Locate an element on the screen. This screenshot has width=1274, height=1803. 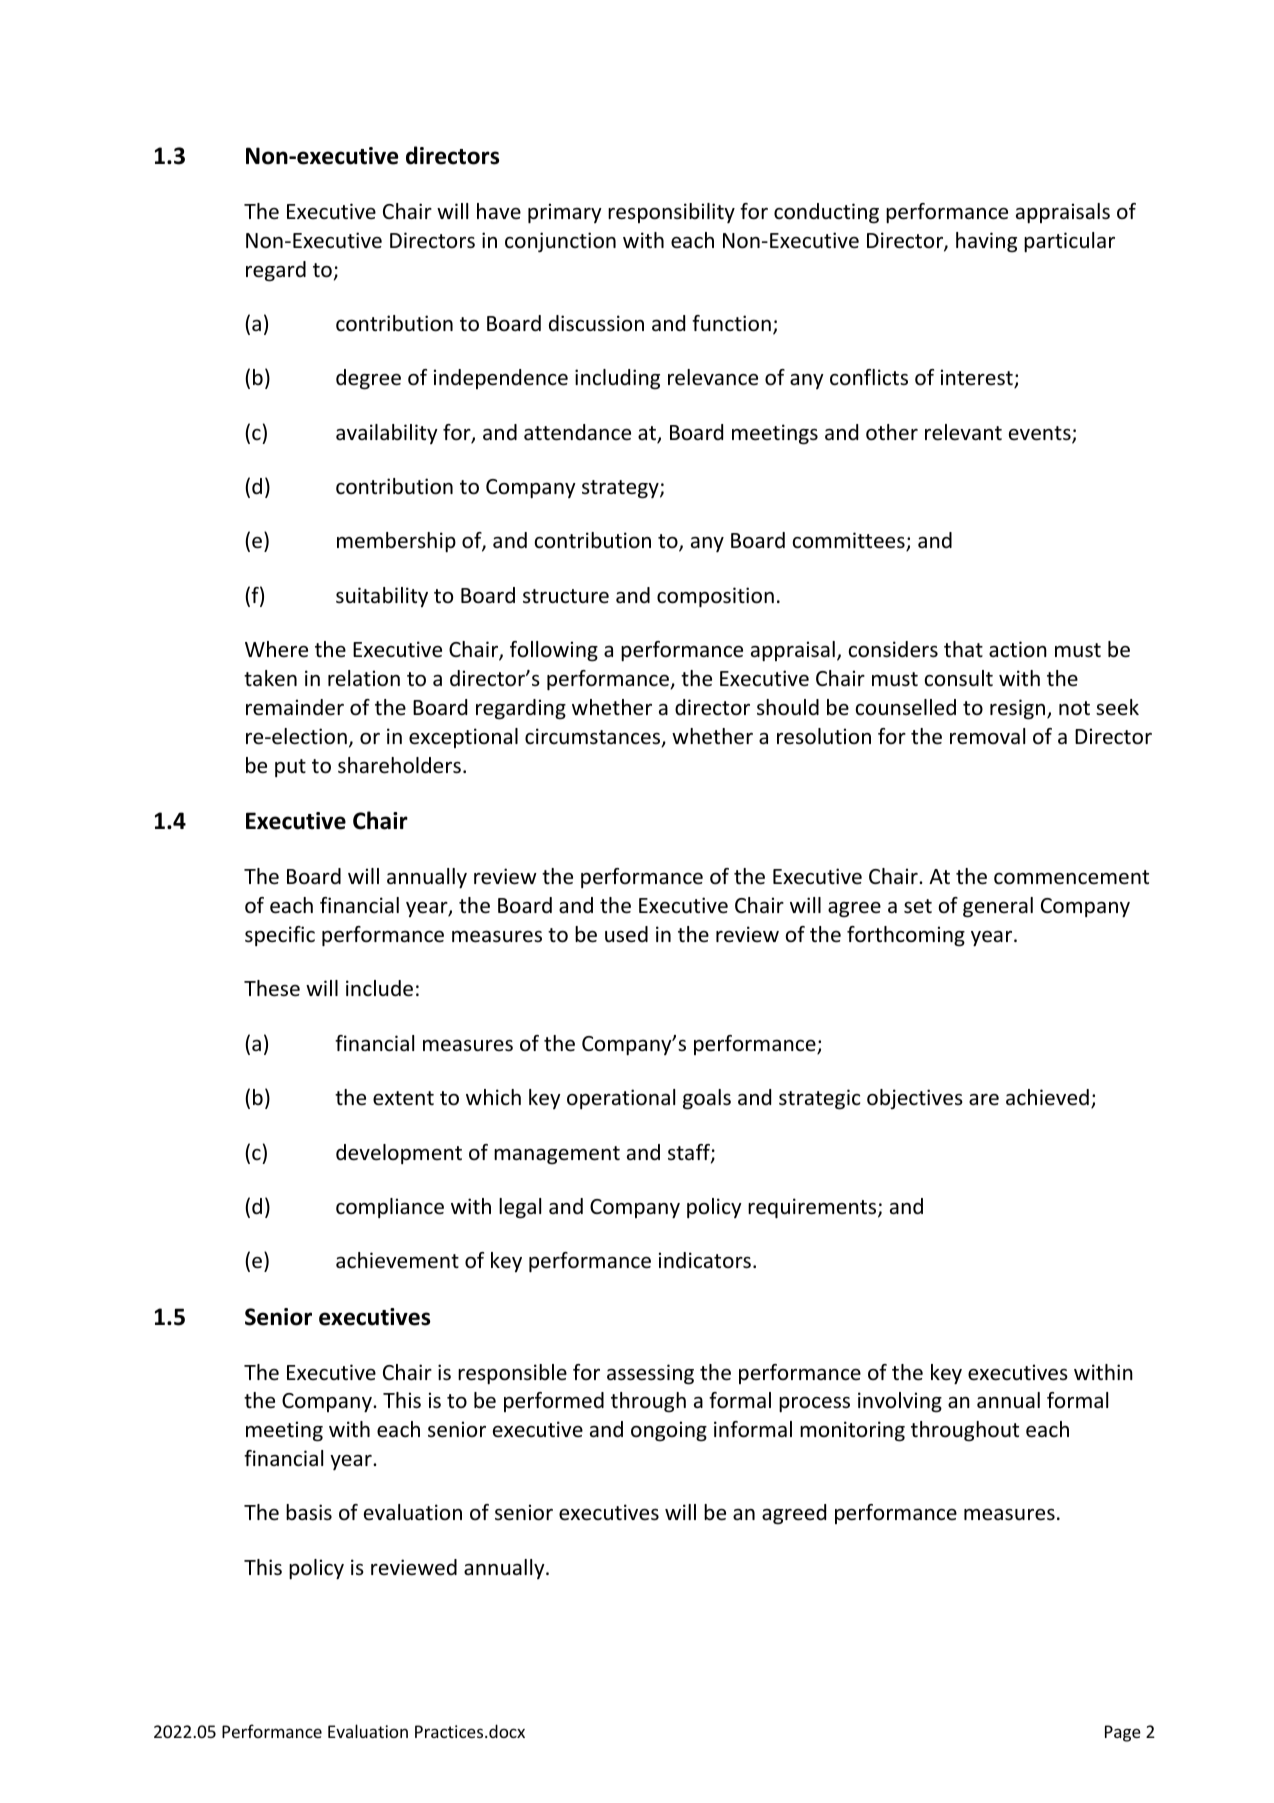
basis is located at coordinates (309, 1512).
